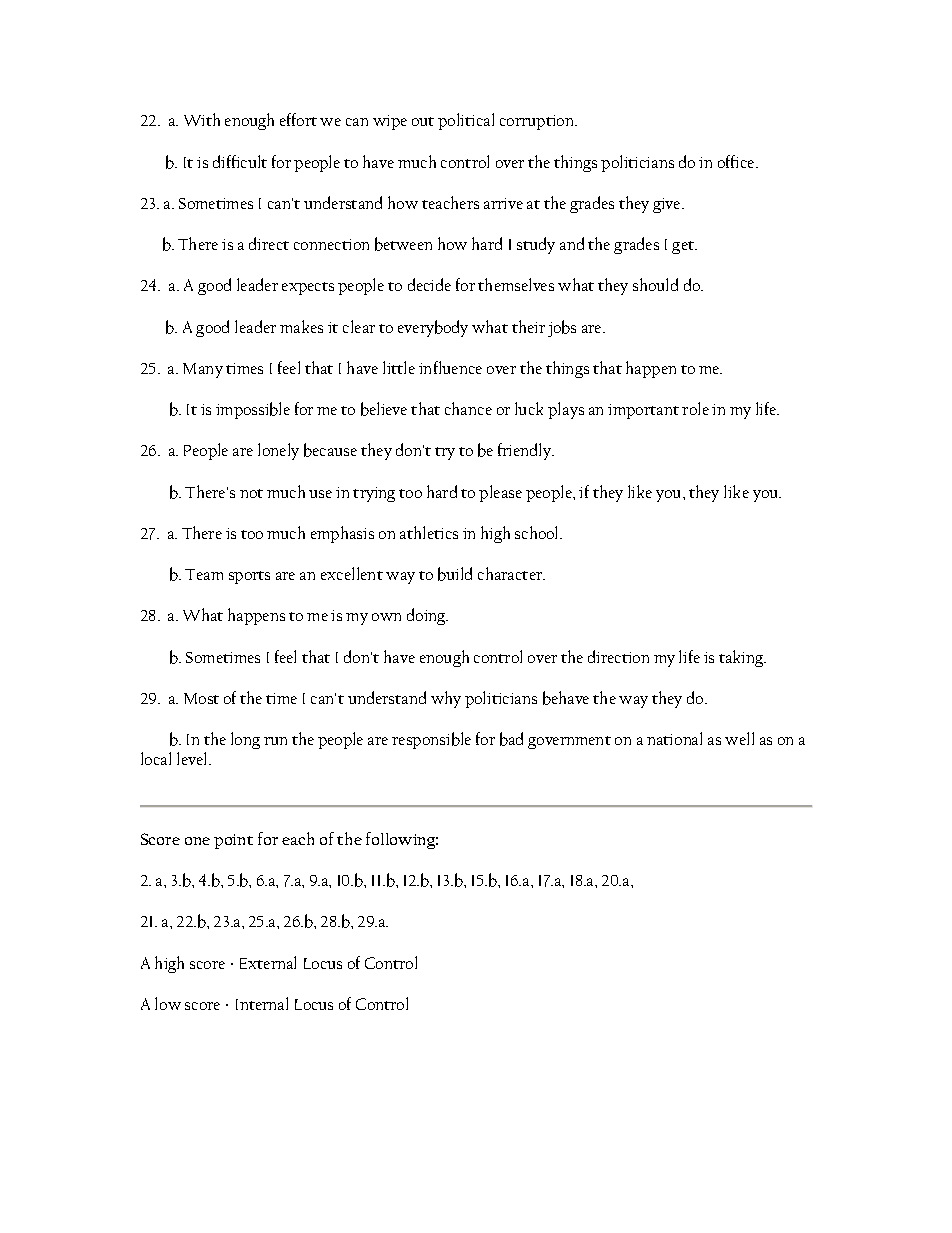  I want to click on difficult, so click(240, 161).
